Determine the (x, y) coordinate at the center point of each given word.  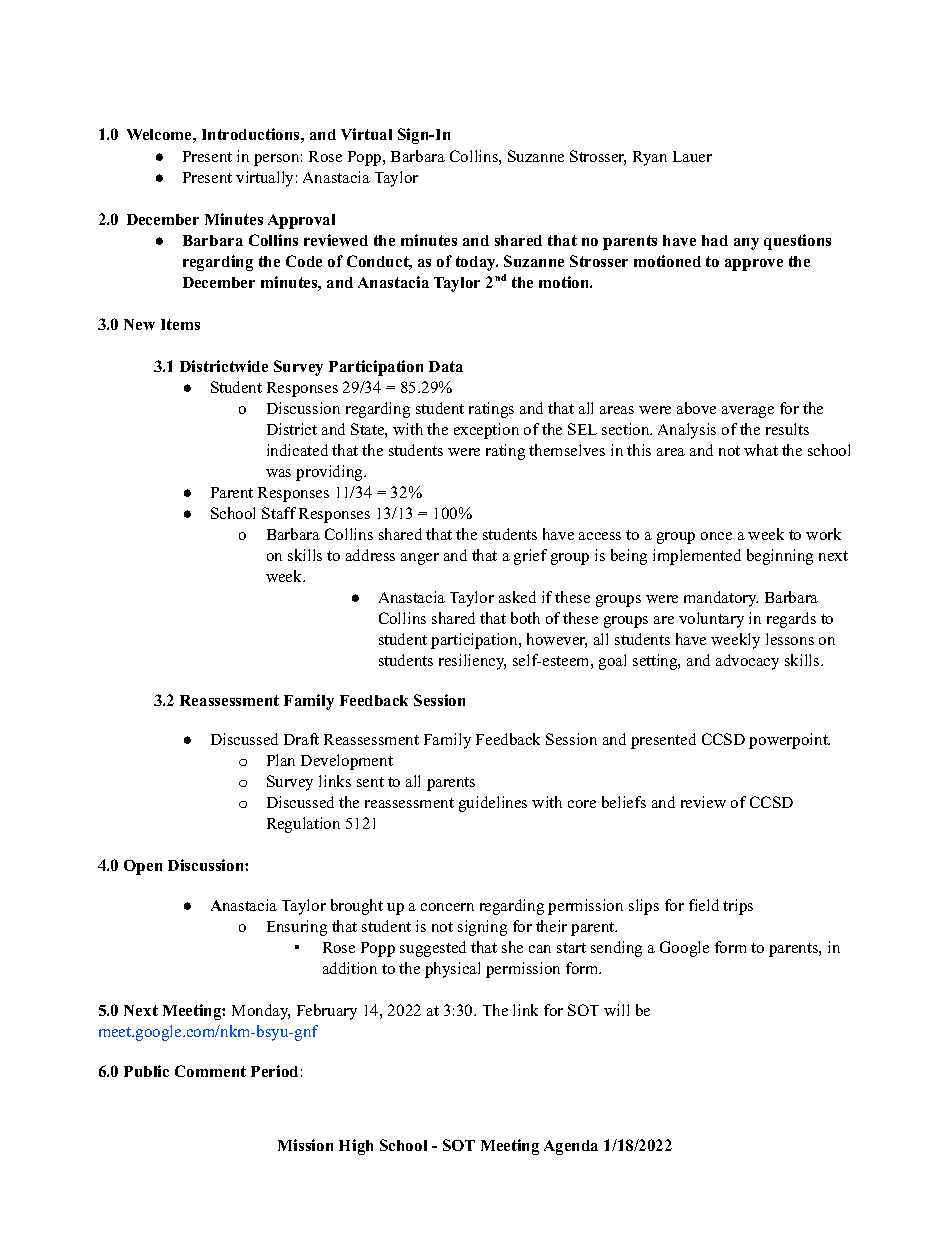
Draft (301, 739)
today (477, 263)
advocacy (747, 662)
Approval (301, 221)
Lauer (692, 156)
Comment (210, 1071)
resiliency (472, 662)
